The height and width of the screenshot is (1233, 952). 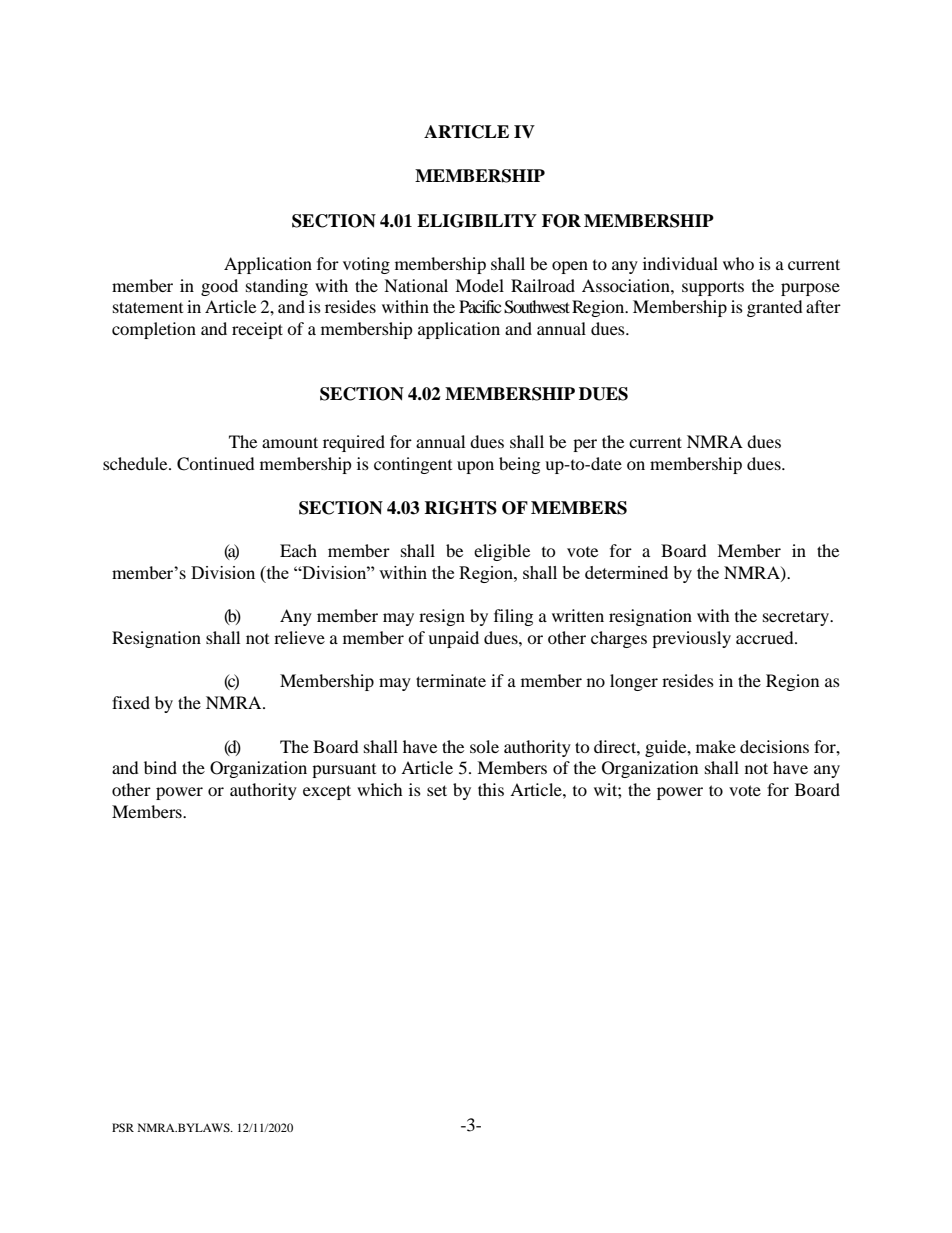 I want to click on make, so click(x=716, y=746).
